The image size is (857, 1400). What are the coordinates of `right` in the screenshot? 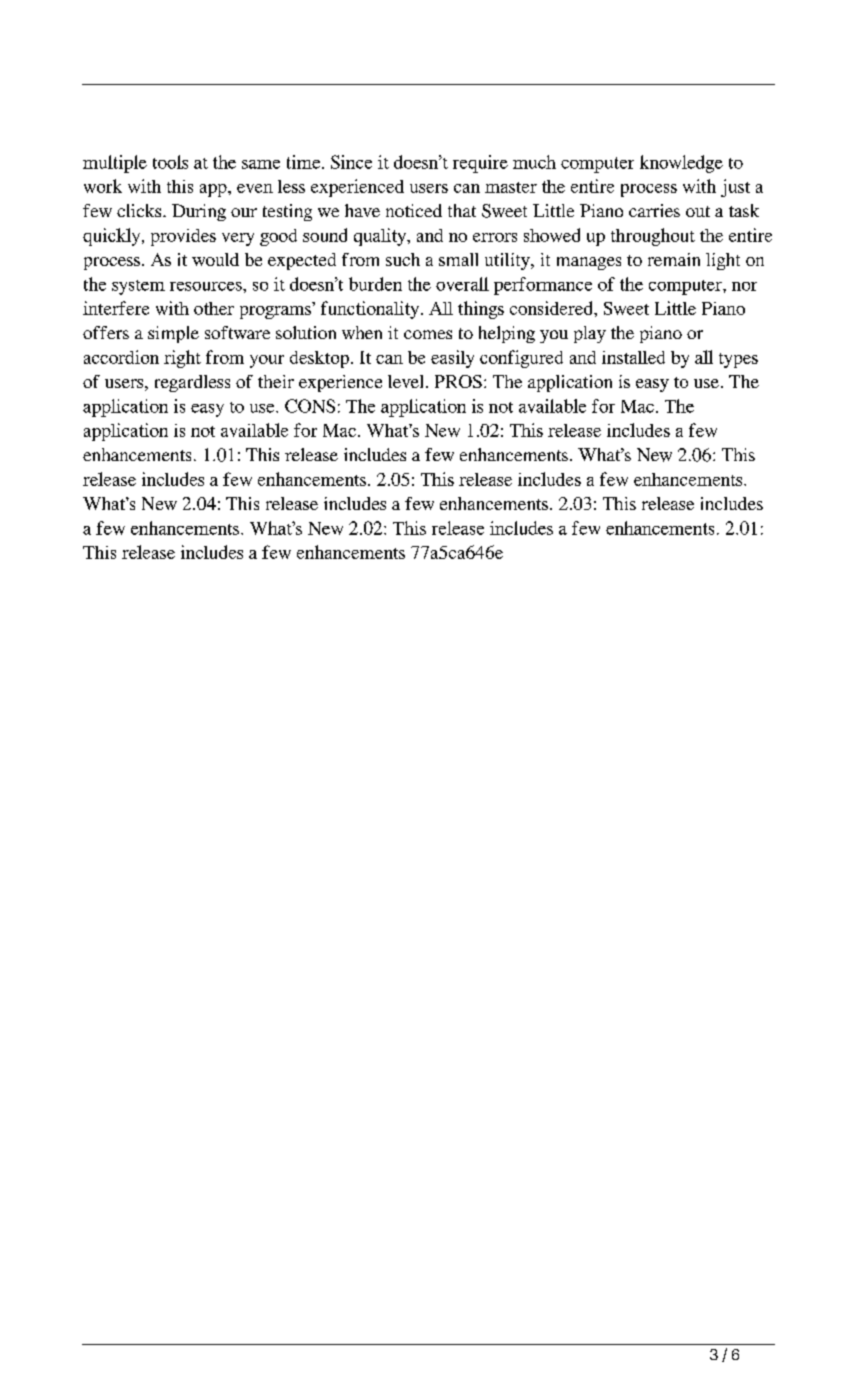 It's located at (182, 359).
